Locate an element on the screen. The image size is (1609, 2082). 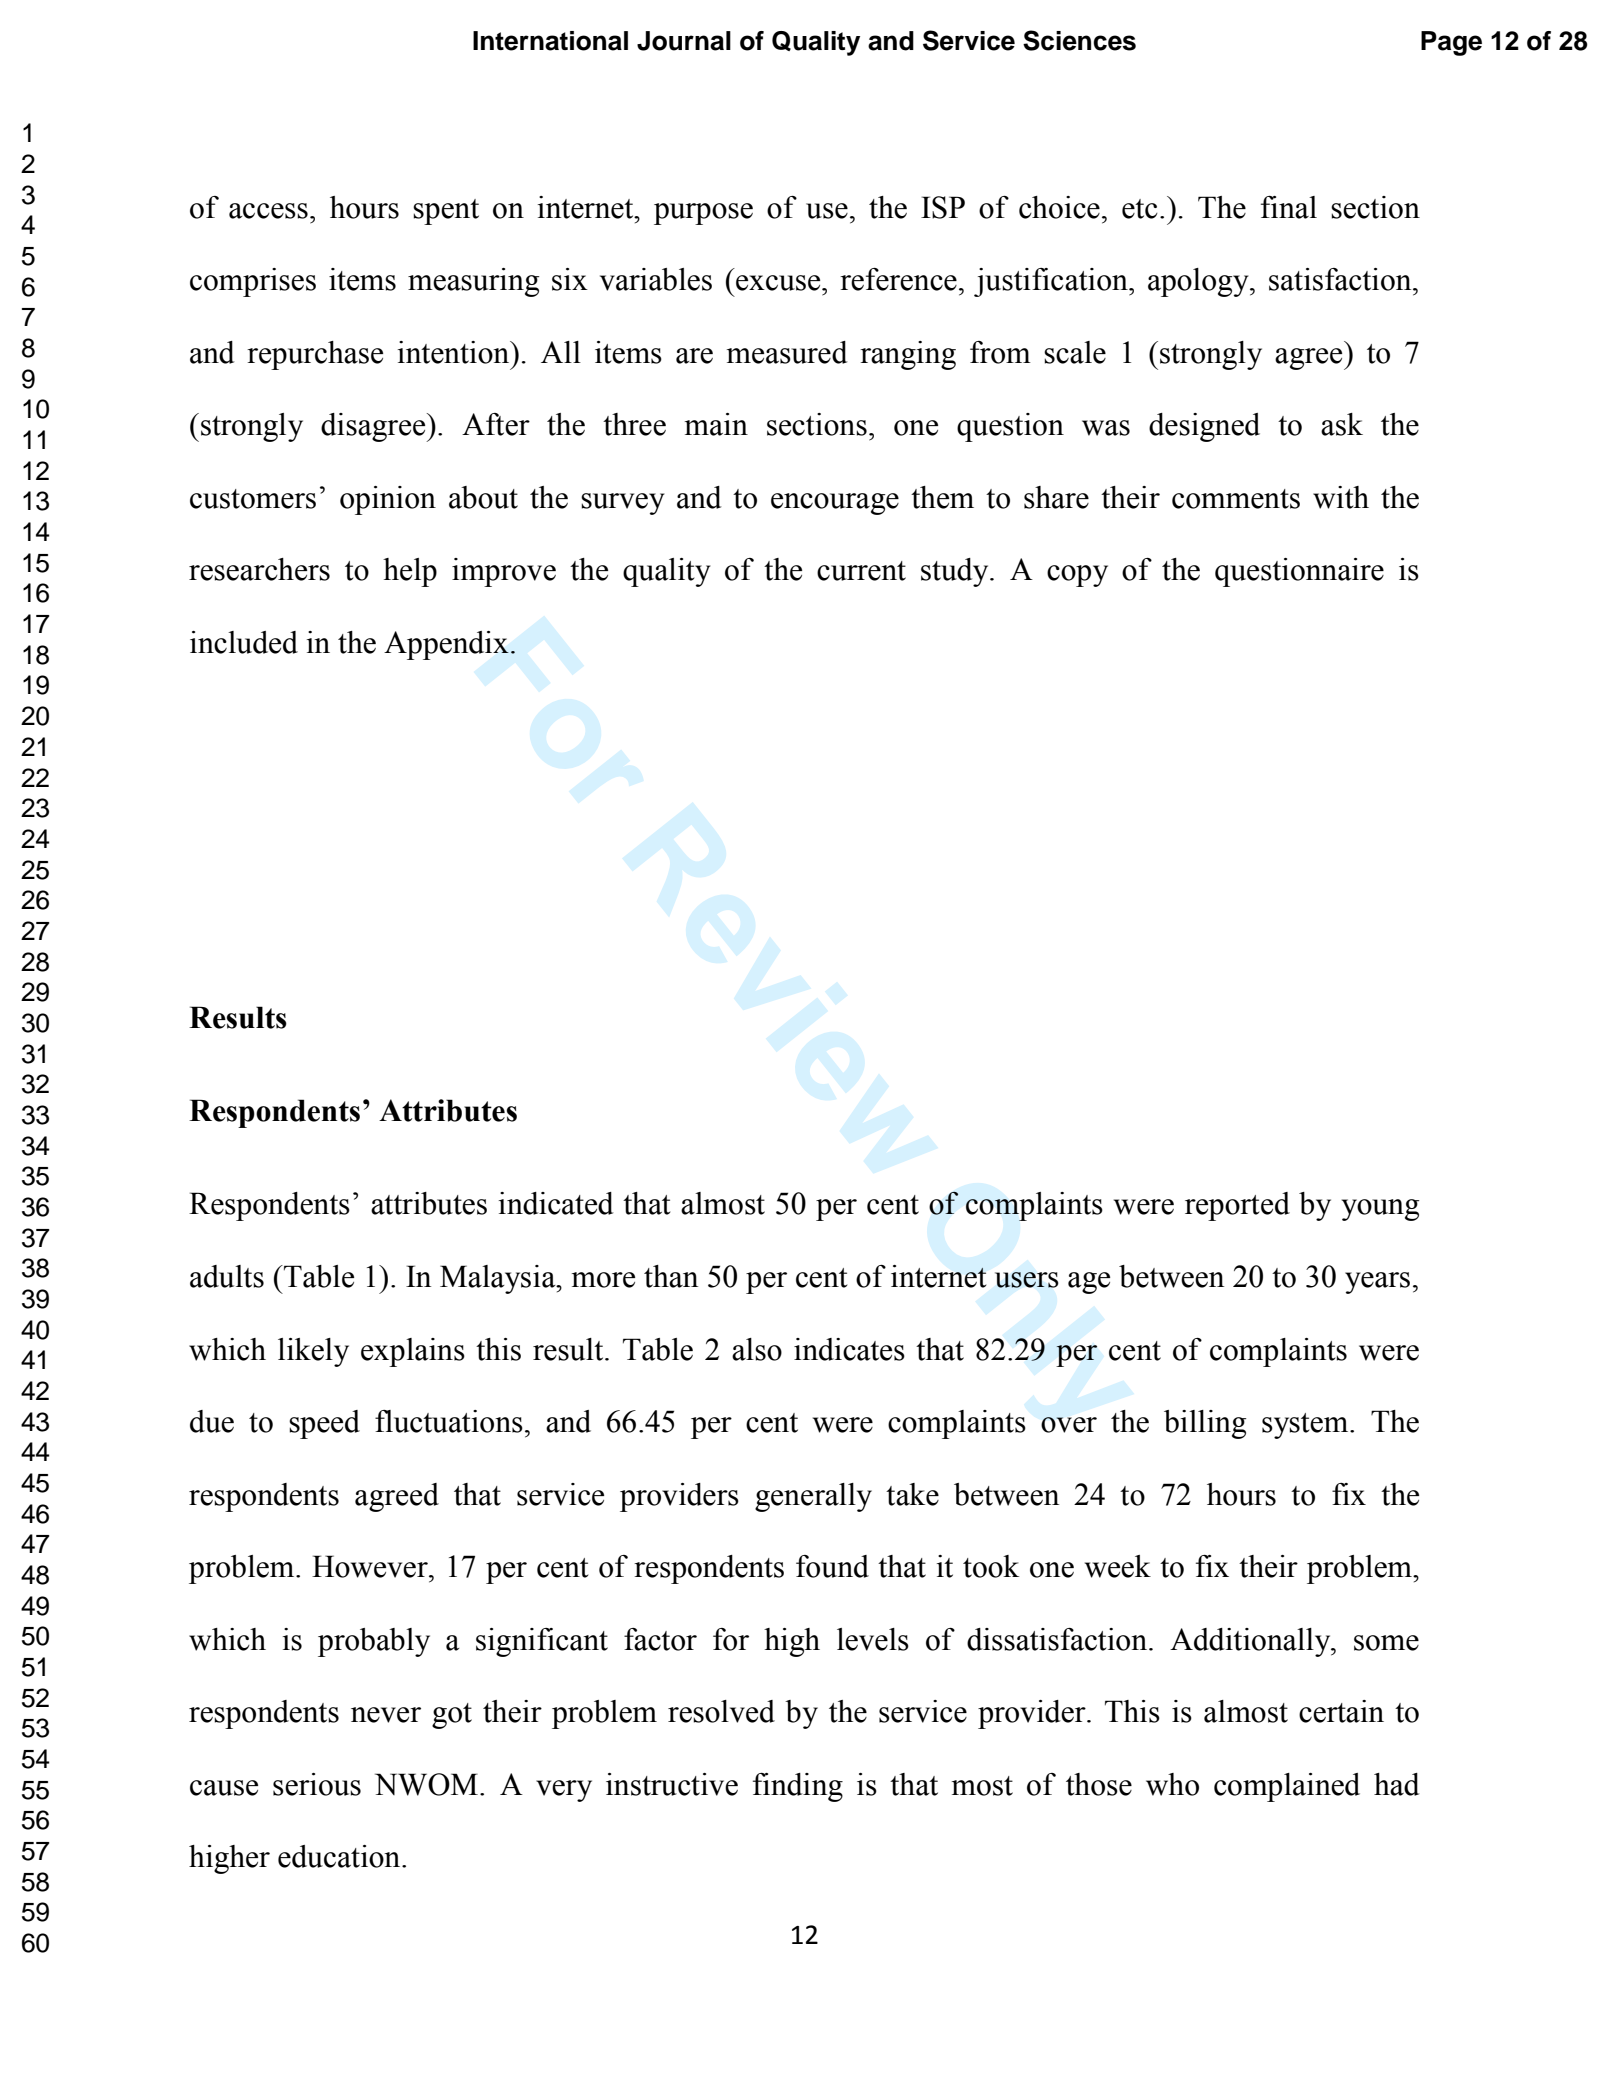
current is located at coordinates (861, 571).
